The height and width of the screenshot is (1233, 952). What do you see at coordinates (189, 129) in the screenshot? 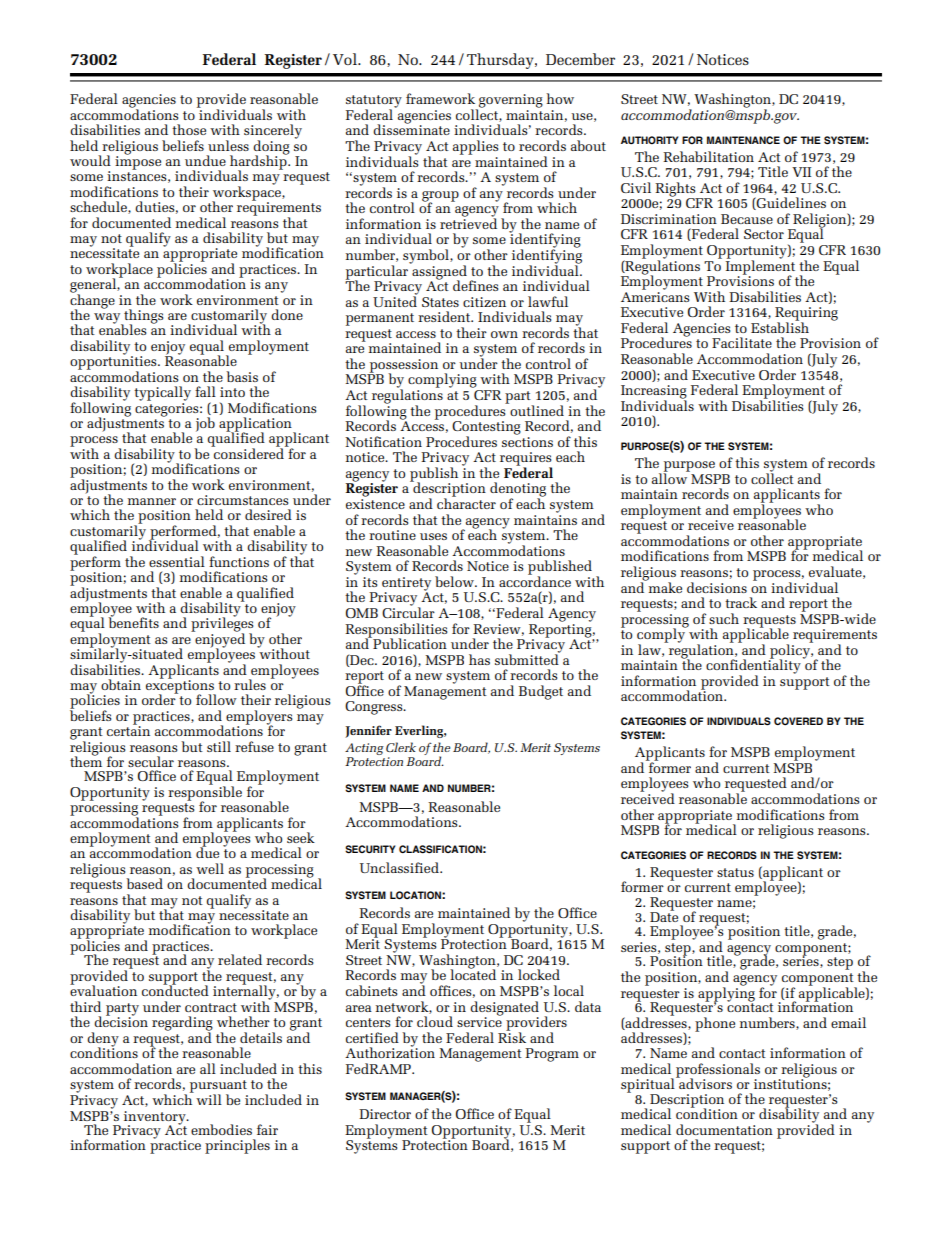
I see `those` at bounding box center [189, 129].
